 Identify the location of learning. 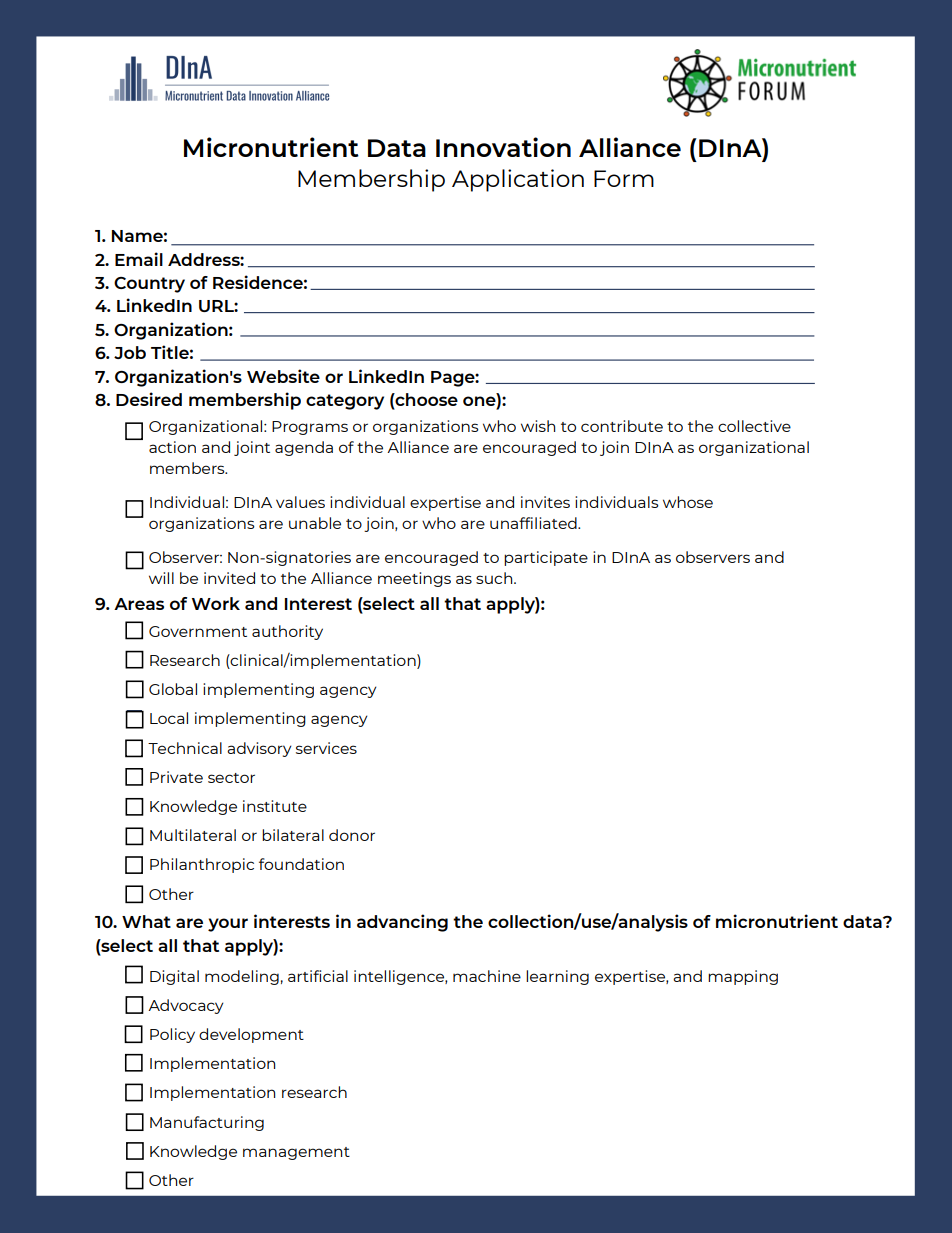
(557, 977).
